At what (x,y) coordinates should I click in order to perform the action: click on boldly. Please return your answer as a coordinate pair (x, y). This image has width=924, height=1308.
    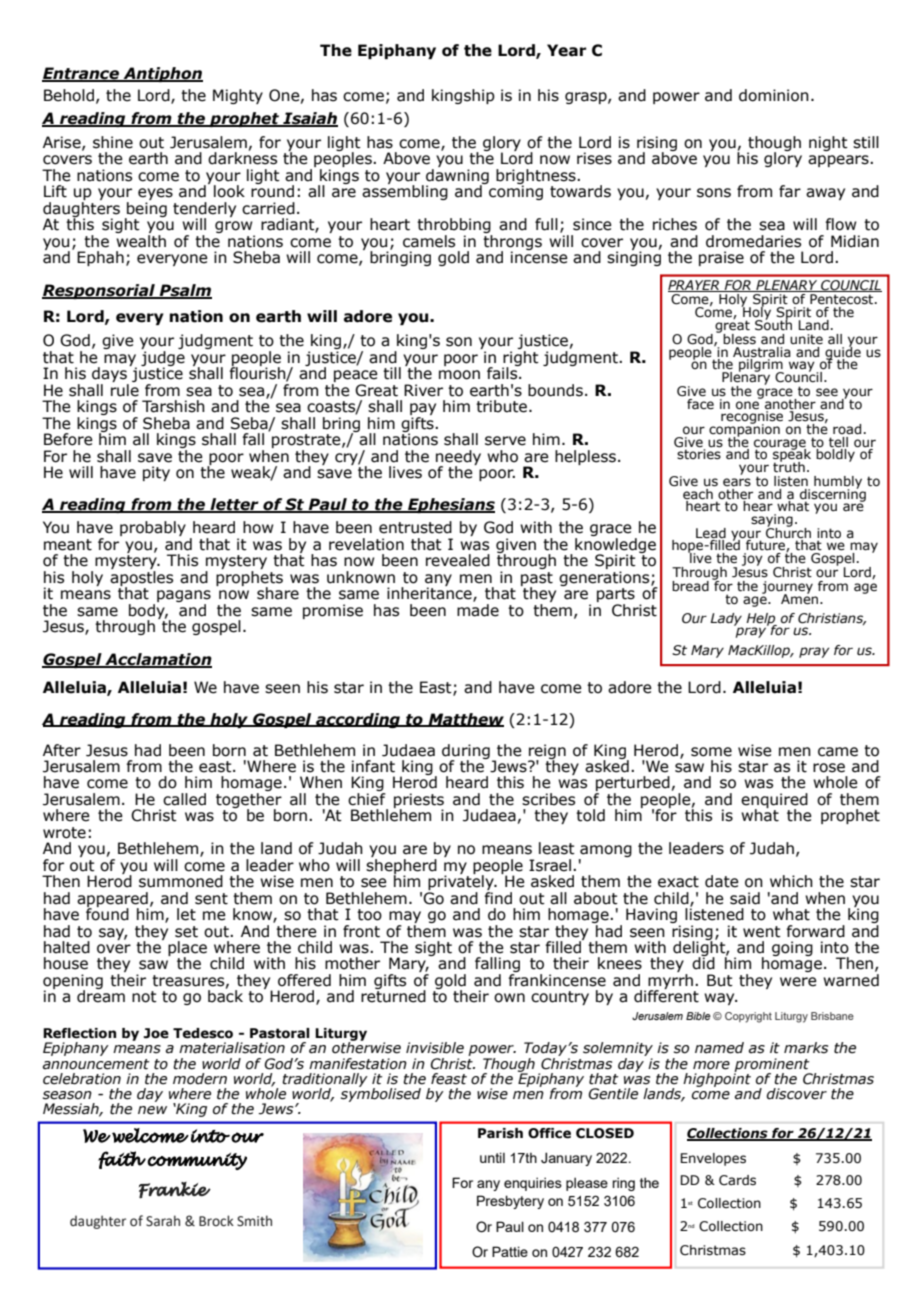
    Looking at the image, I should click on (835, 454).
